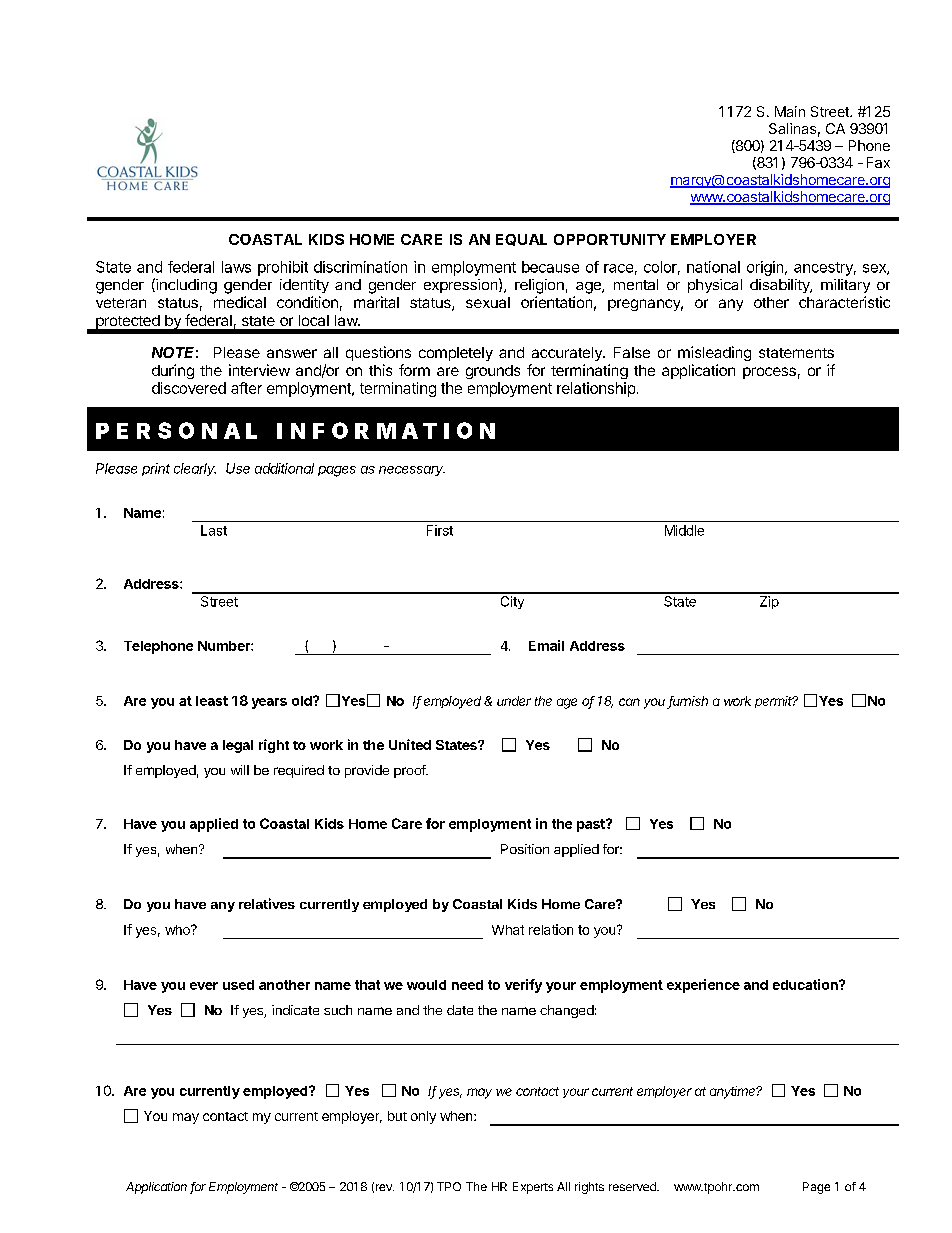  Describe the element at coordinates (397, 1116) in the screenshot. I see `but` at that location.
